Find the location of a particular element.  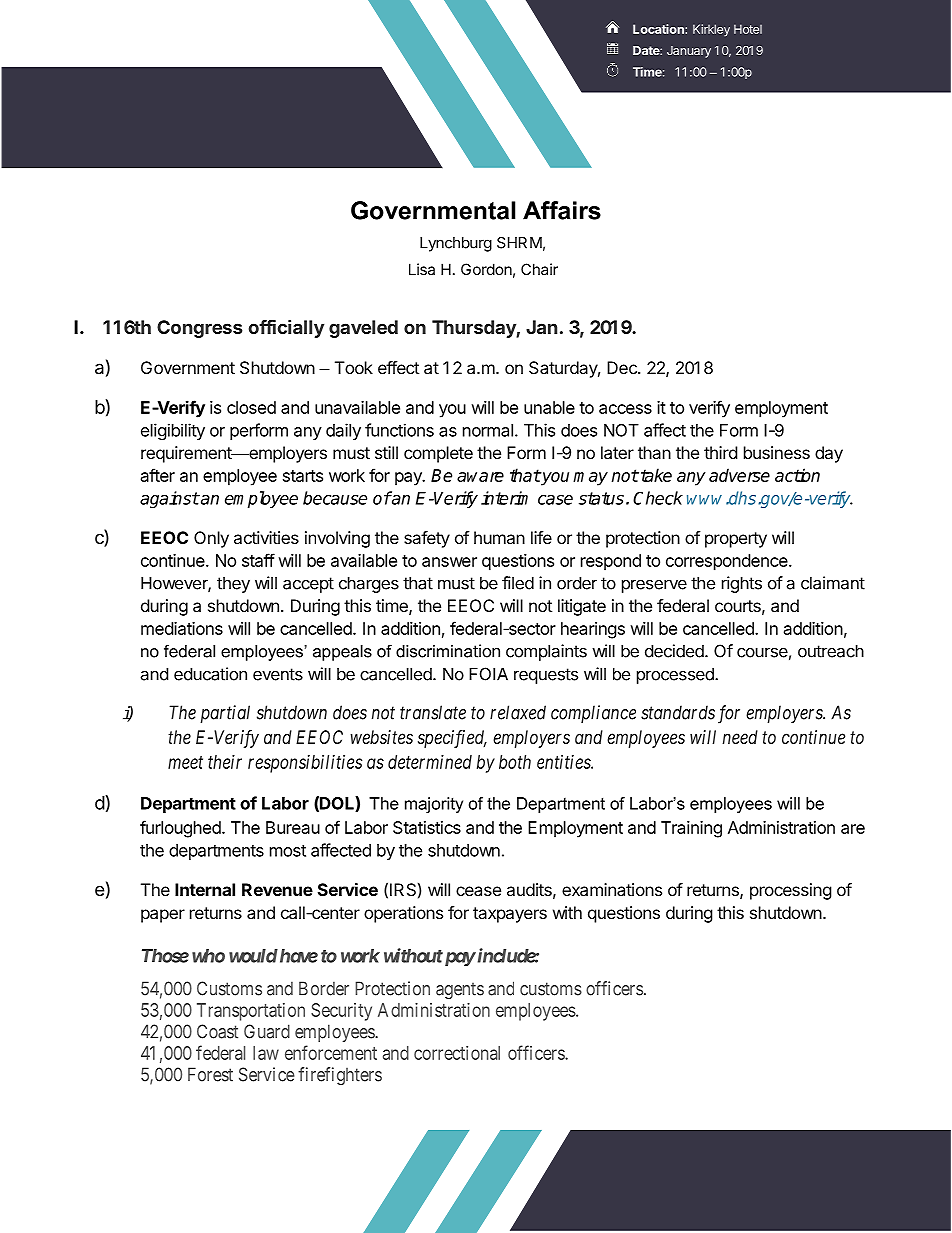

property is located at coordinates (736, 540).
